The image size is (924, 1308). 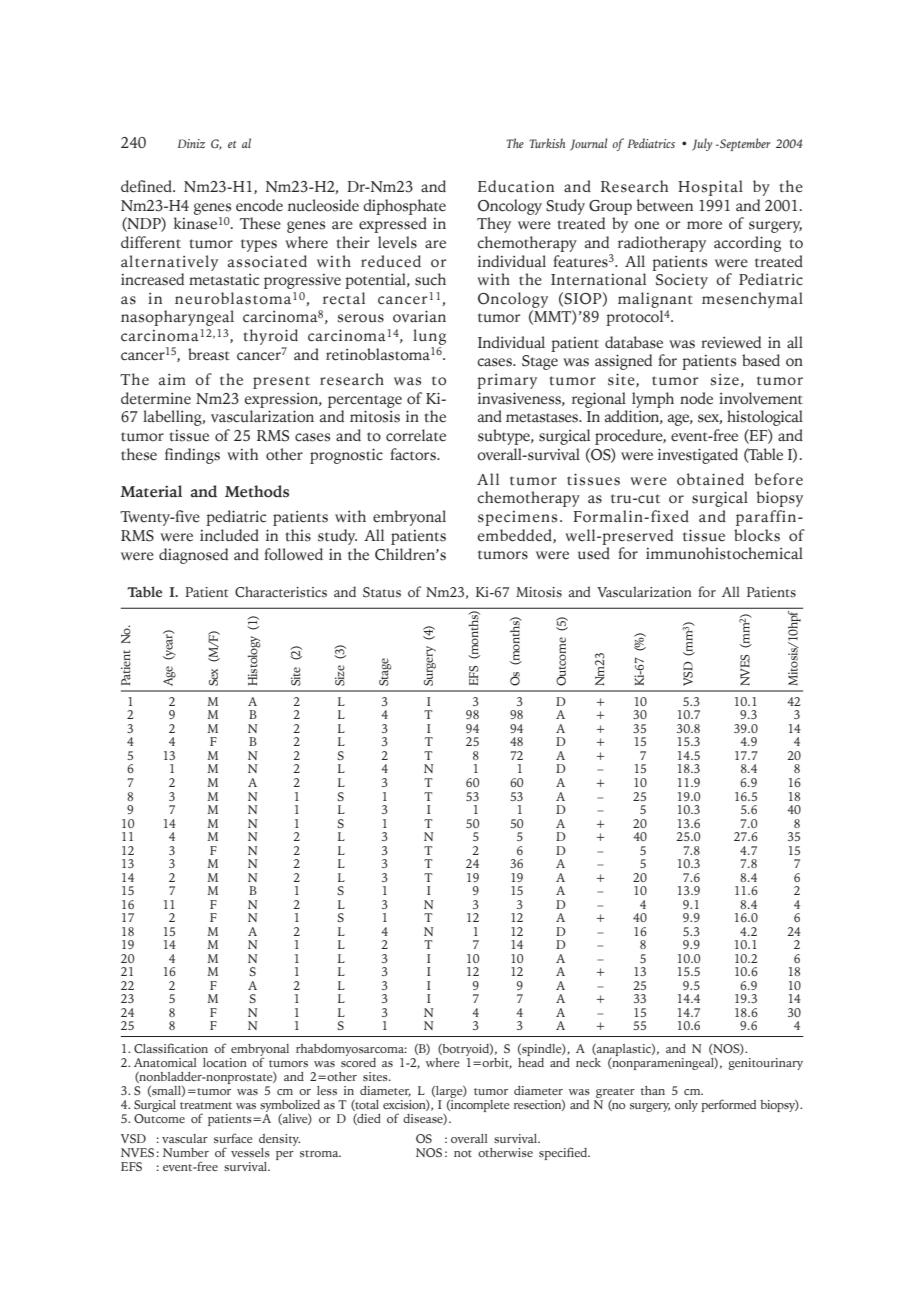 I want to click on encode, so click(x=259, y=205).
